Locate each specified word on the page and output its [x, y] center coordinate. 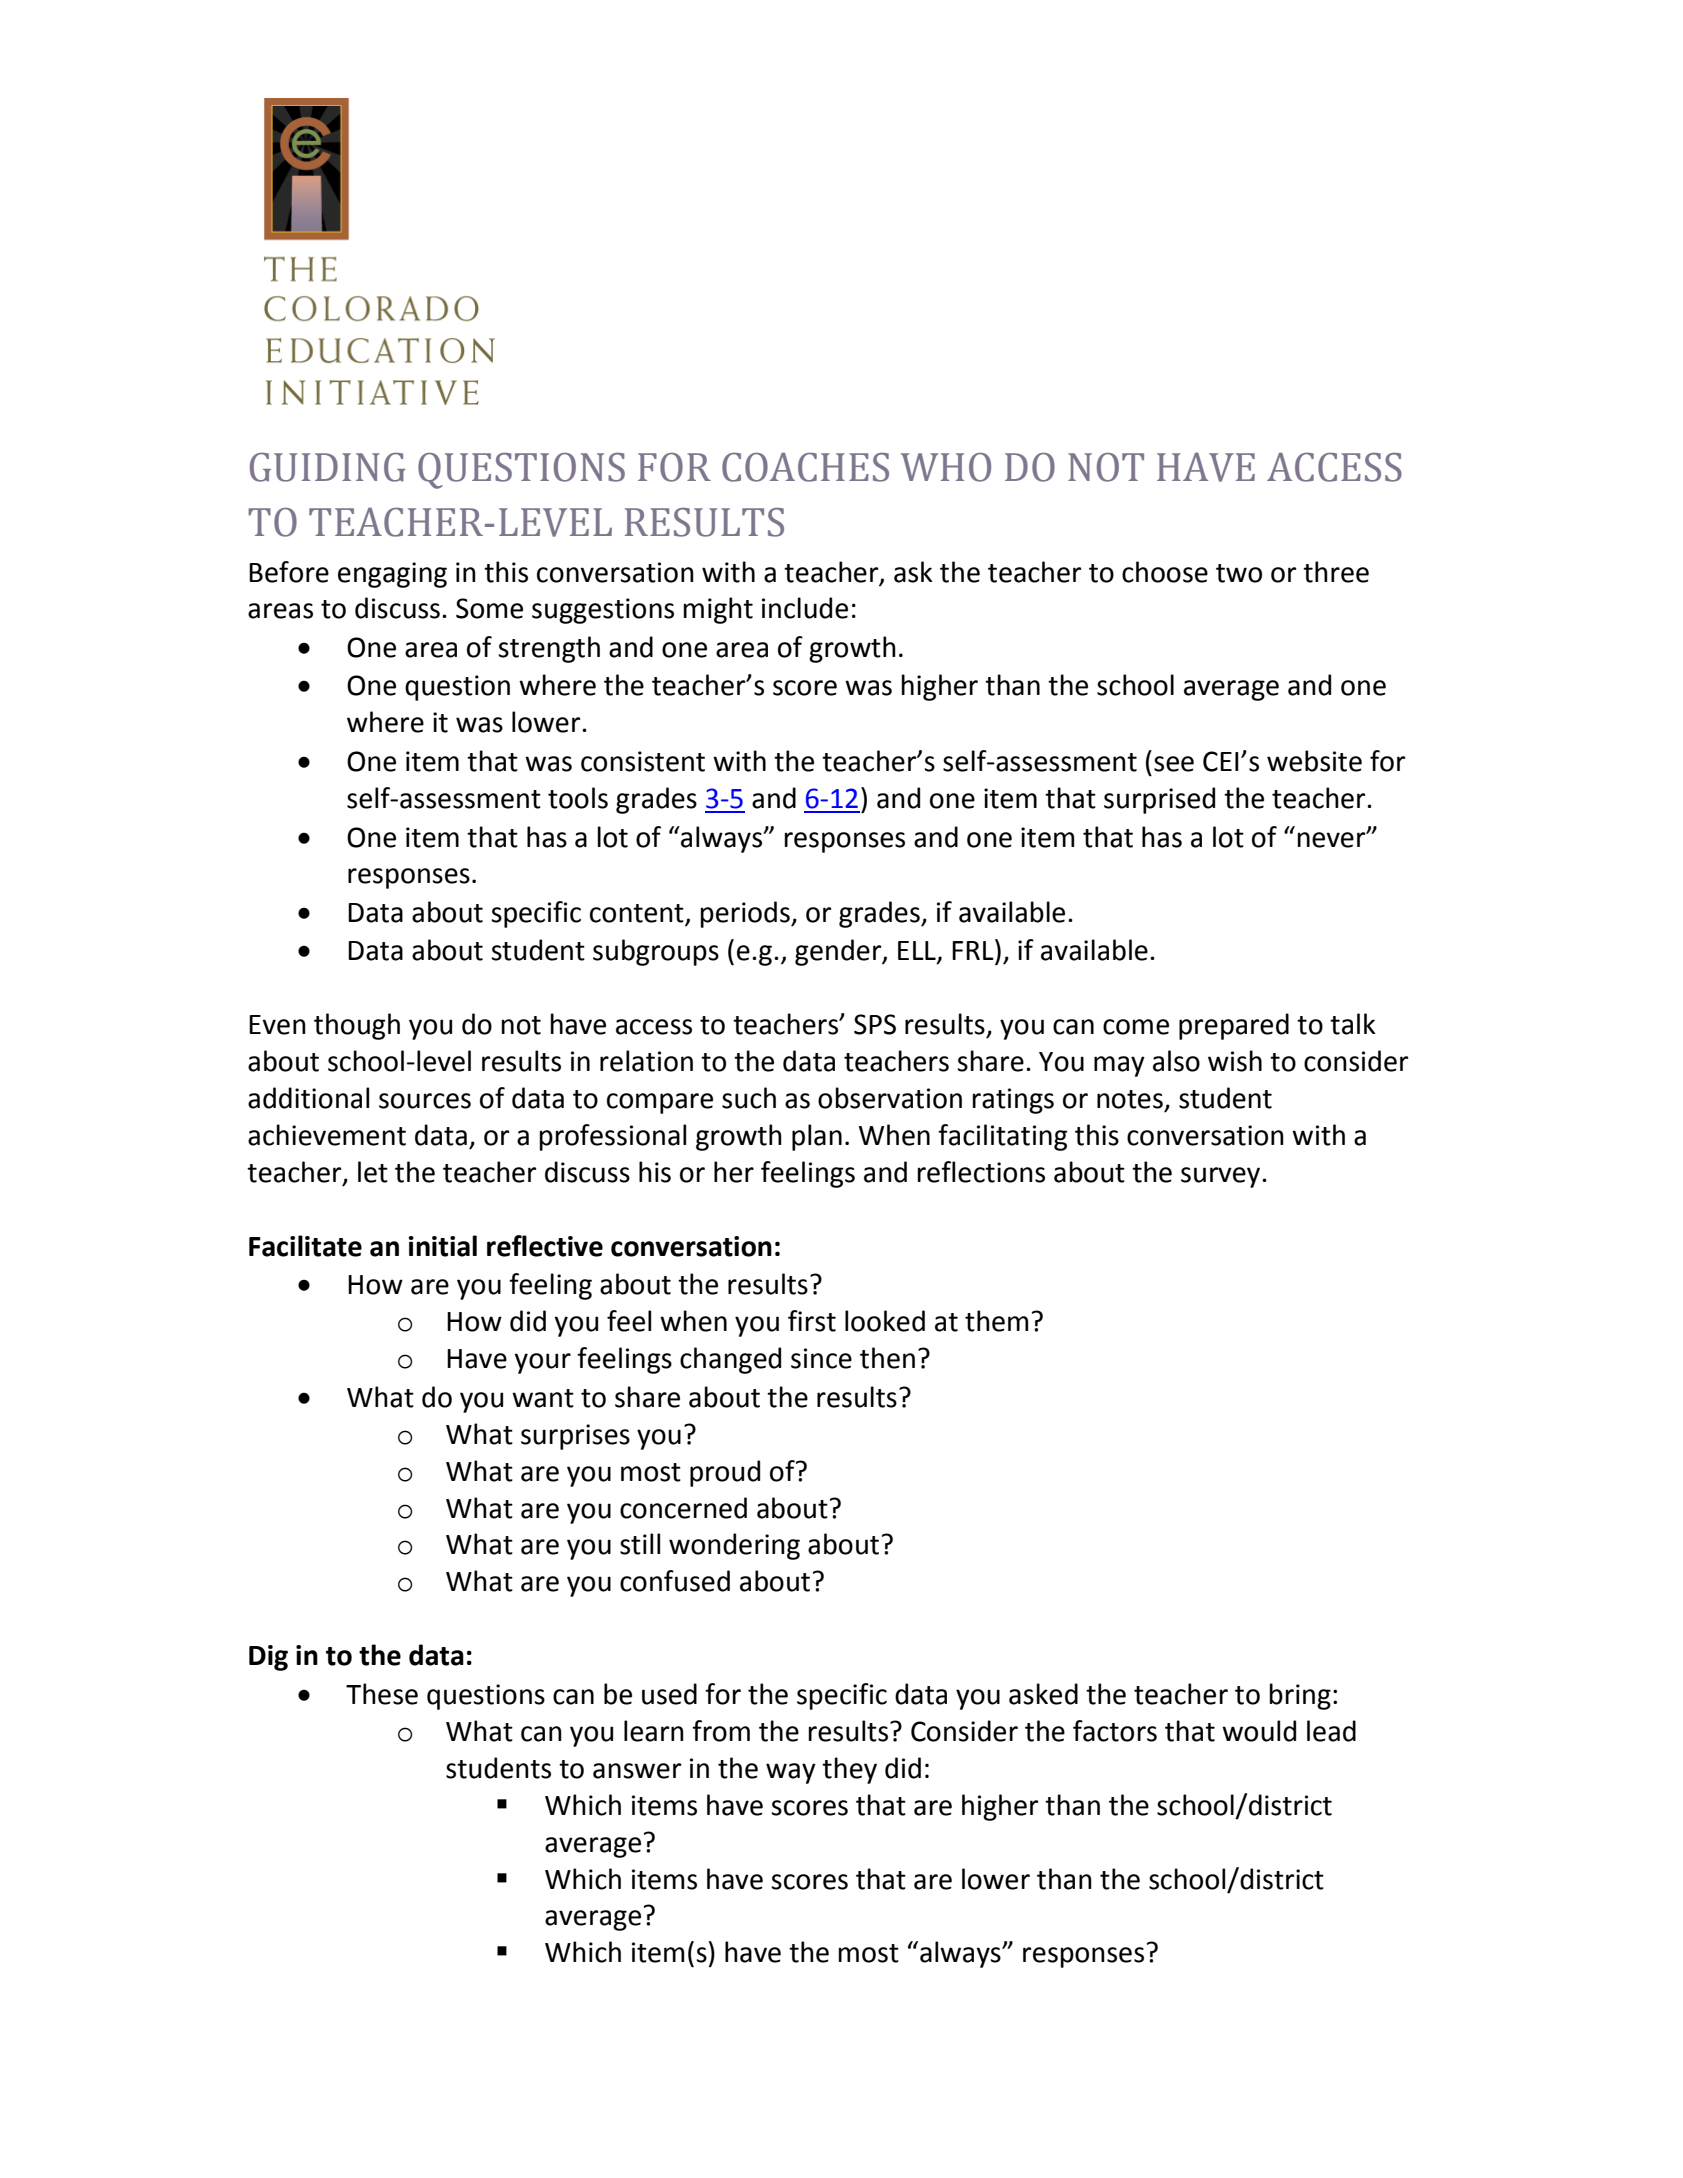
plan [817, 1137]
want [543, 1398]
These [382, 1694]
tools [578, 798]
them [996, 1321]
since [821, 1358]
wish [1235, 1061]
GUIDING [327, 467]
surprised [1159, 800]
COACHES [805, 467]
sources [425, 1101]
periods [746, 914]
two [1239, 573]
